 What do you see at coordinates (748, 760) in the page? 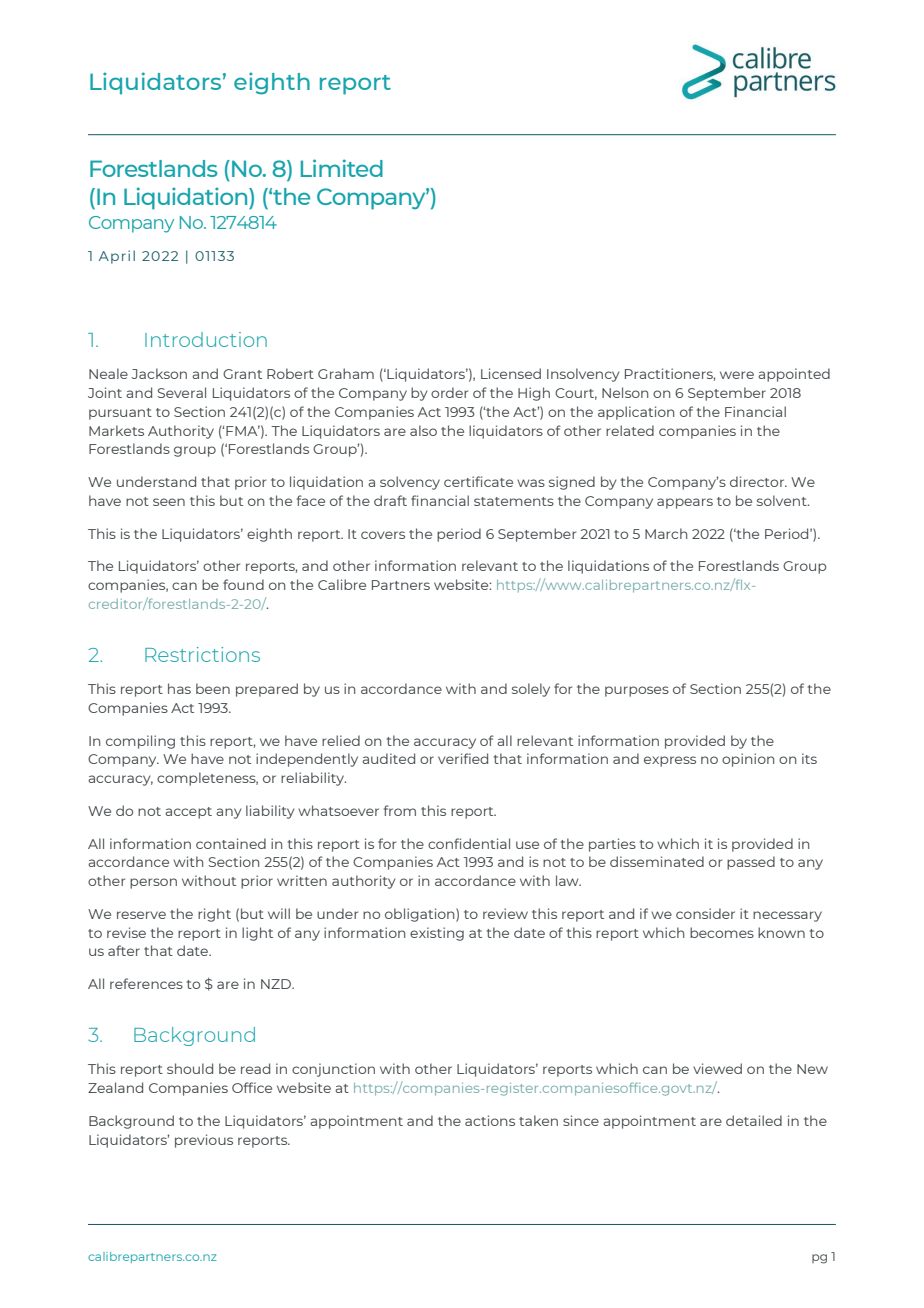
I see `opinion` at bounding box center [748, 760].
